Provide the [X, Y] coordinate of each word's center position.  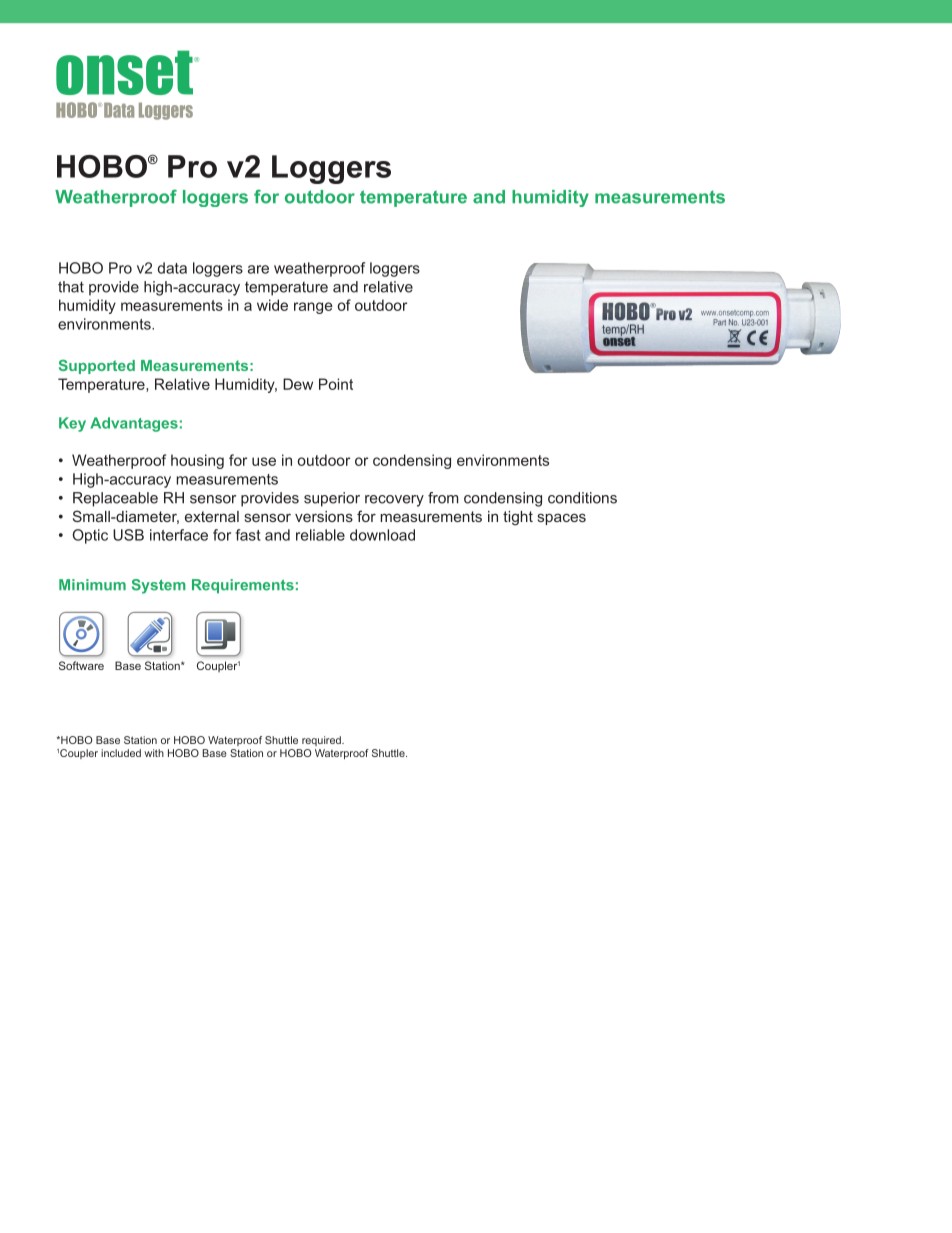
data [172, 268]
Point [336, 384]
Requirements [243, 586]
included [121, 753]
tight [518, 518]
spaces [561, 519]
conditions [582, 498]
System [159, 586]
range [313, 308]
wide [272, 305]
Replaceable [115, 499]
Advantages [134, 424]
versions [324, 516]
